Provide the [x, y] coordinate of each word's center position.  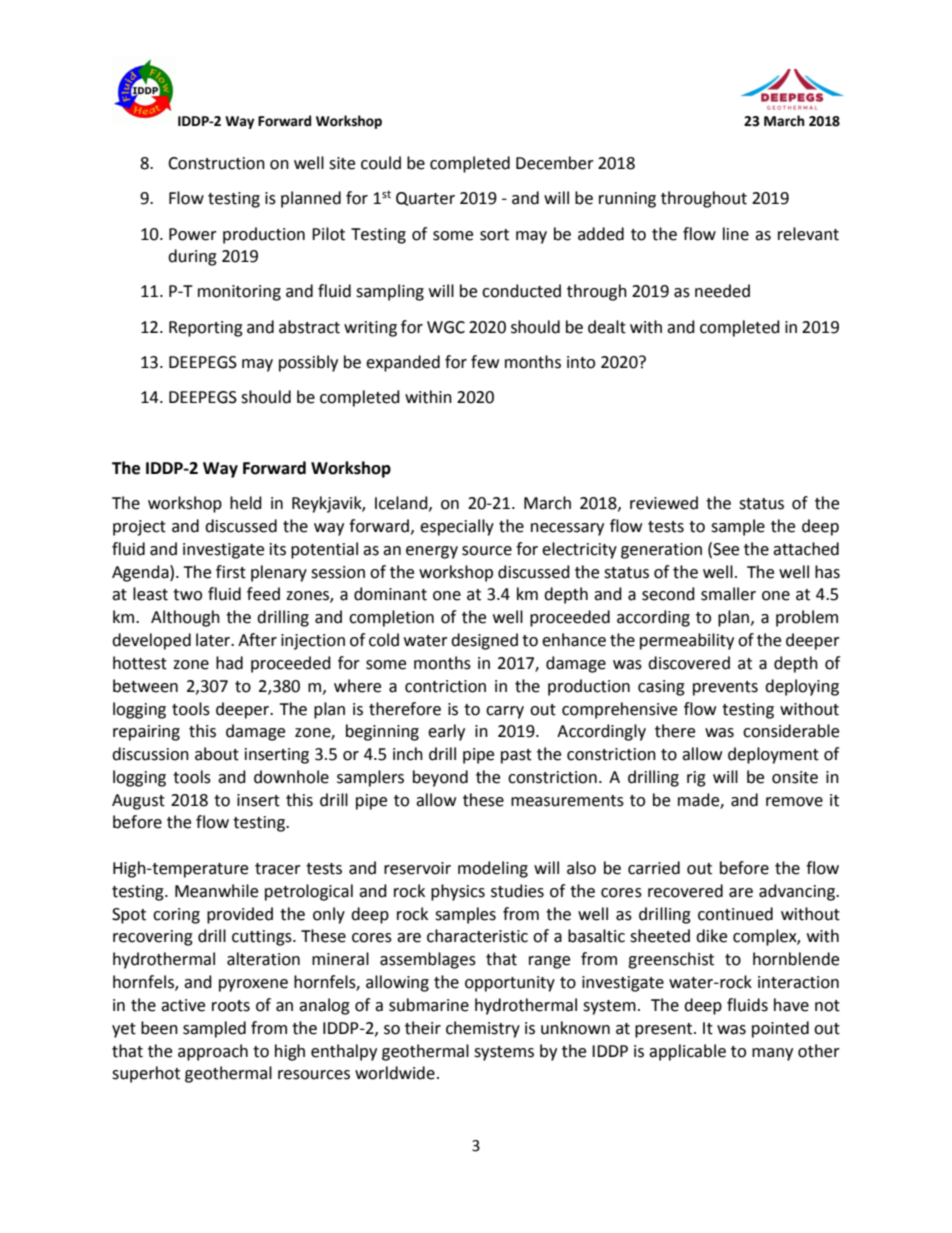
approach [213, 1052]
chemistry [483, 1029]
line [736, 234]
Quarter [425, 199]
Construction [216, 163]
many [772, 1054]
